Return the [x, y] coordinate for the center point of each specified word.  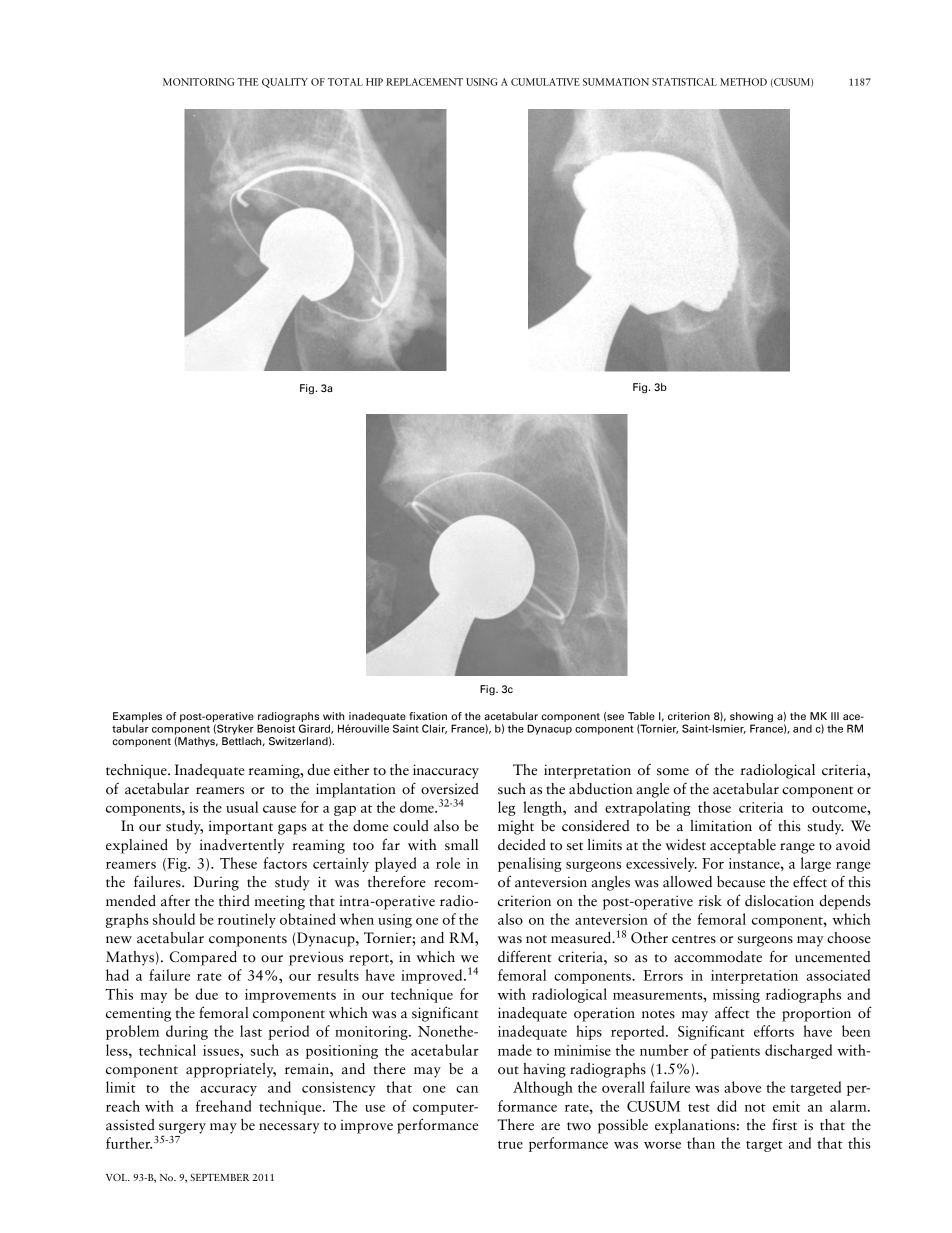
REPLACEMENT [424, 82]
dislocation [779, 901]
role [448, 863]
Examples [137, 717]
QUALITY [285, 83]
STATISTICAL [684, 82]
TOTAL [345, 82]
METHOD [743, 82]
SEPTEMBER [219, 1177]
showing [751, 718]
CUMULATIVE [545, 82]
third [234, 901]
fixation [428, 716]
